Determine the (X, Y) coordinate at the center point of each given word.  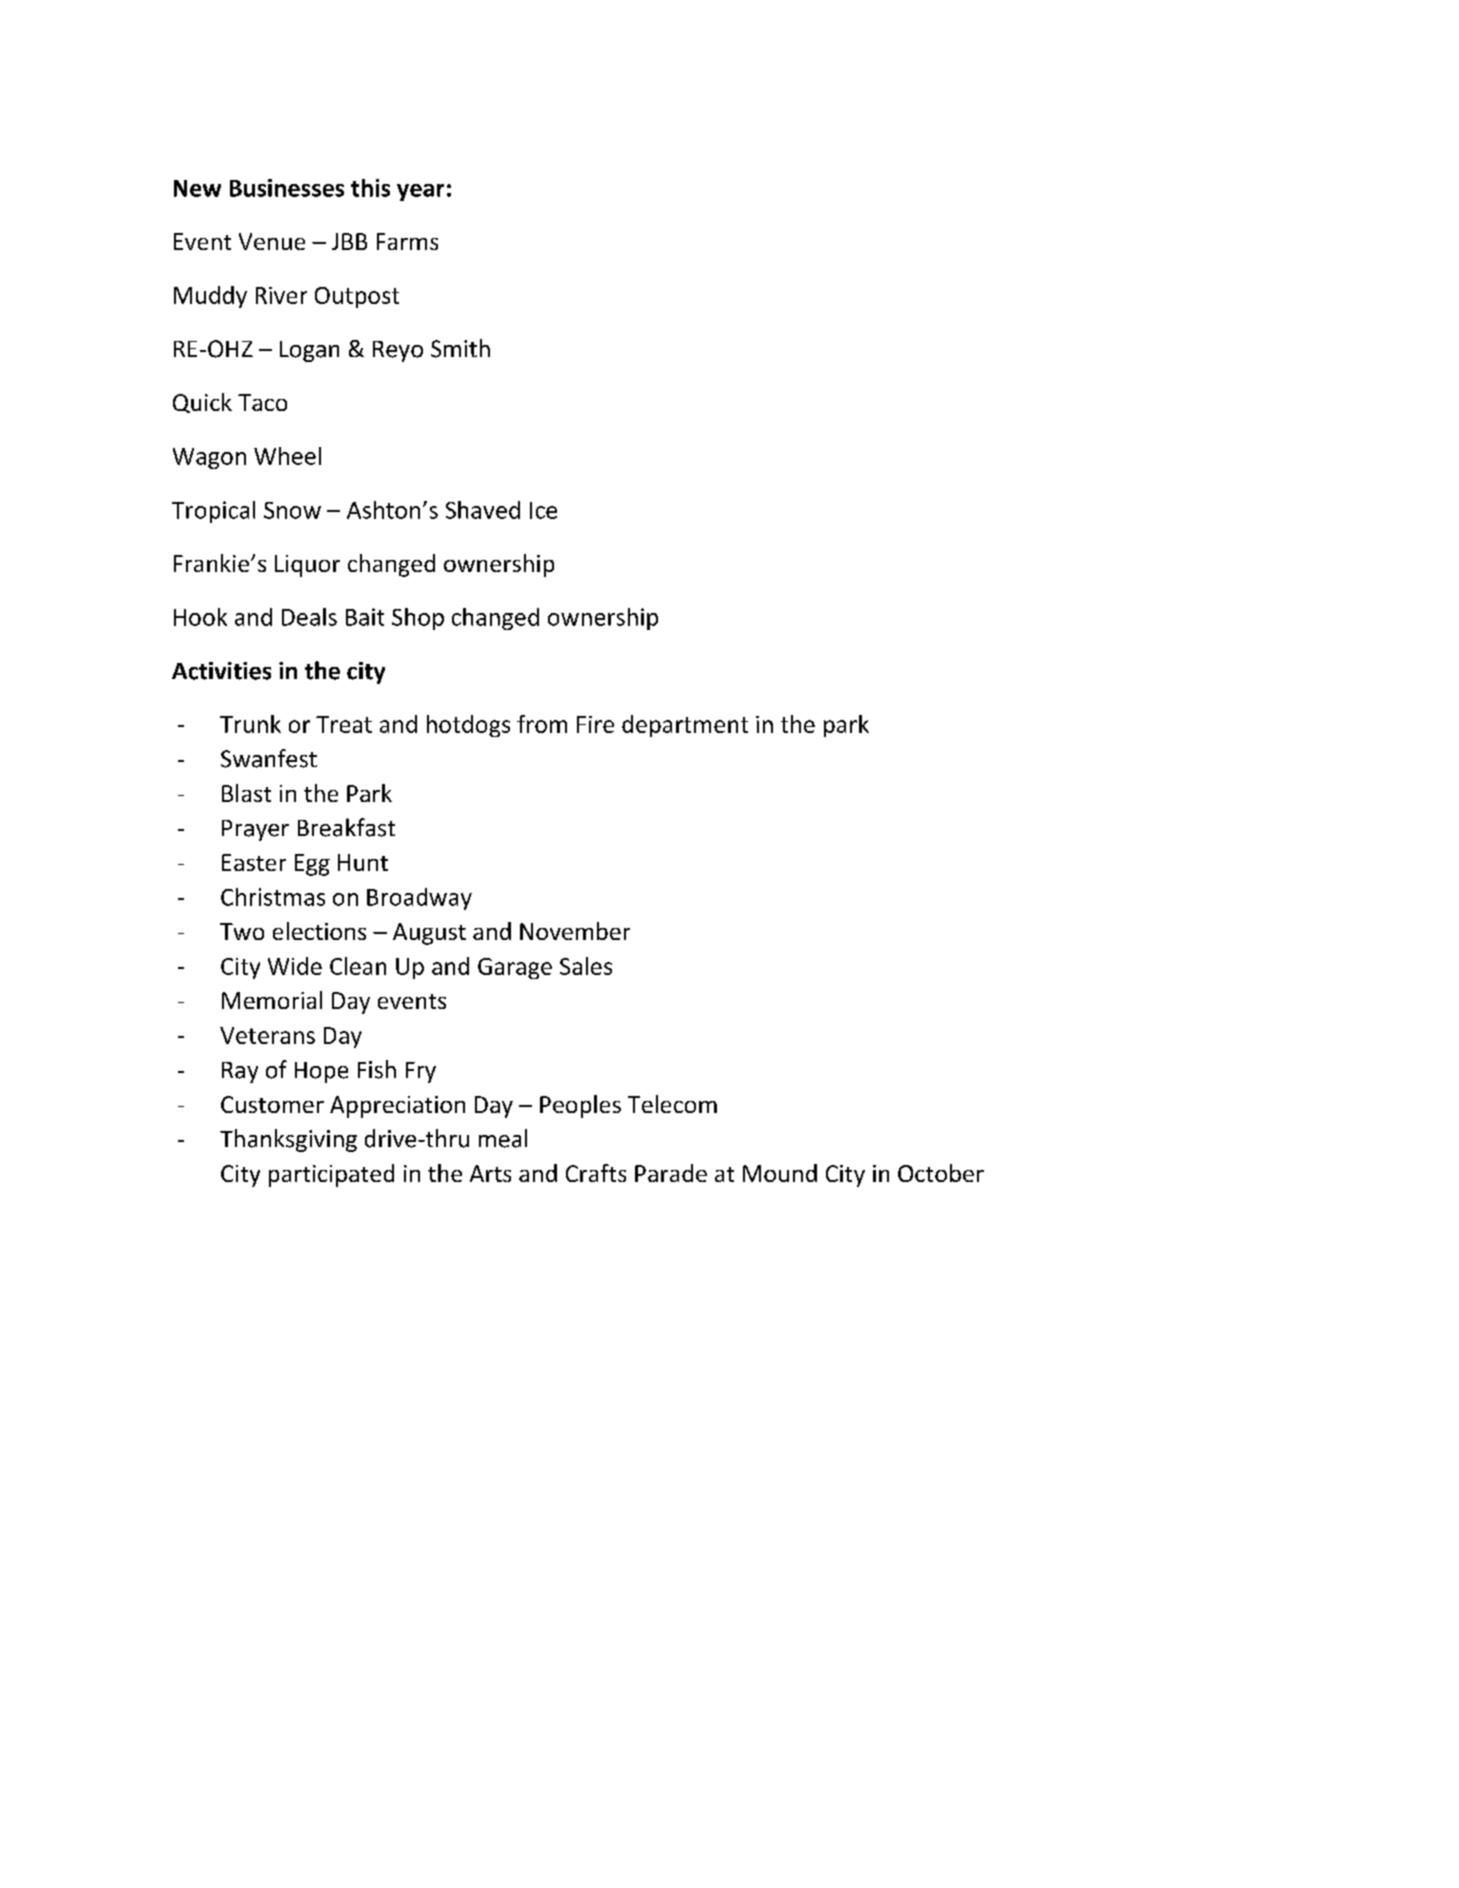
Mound (780, 1173)
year (420, 192)
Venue (272, 241)
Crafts (596, 1173)
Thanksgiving (288, 1140)
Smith (460, 348)
